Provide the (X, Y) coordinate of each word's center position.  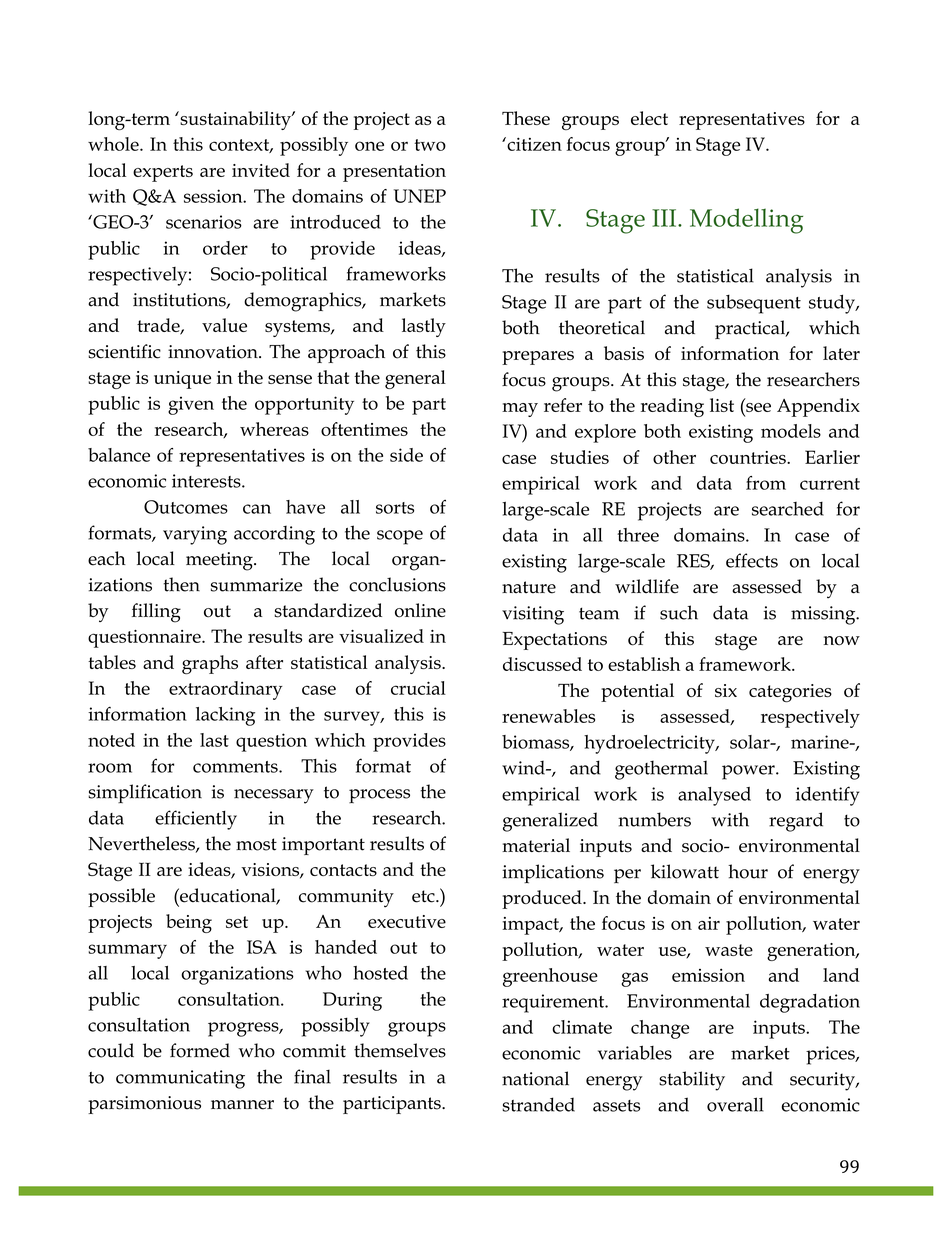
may (520, 410)
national (535, 1078)
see (758, 407)
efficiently (196, 820)
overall (735, 1104)
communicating (180, 1079)
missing (824, 615)
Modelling (746, 221)
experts (163, 173)
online (420, 610)
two (430, 145)
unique (182, 380)
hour (748, 871)
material (536, 845)
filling (156, 613)
